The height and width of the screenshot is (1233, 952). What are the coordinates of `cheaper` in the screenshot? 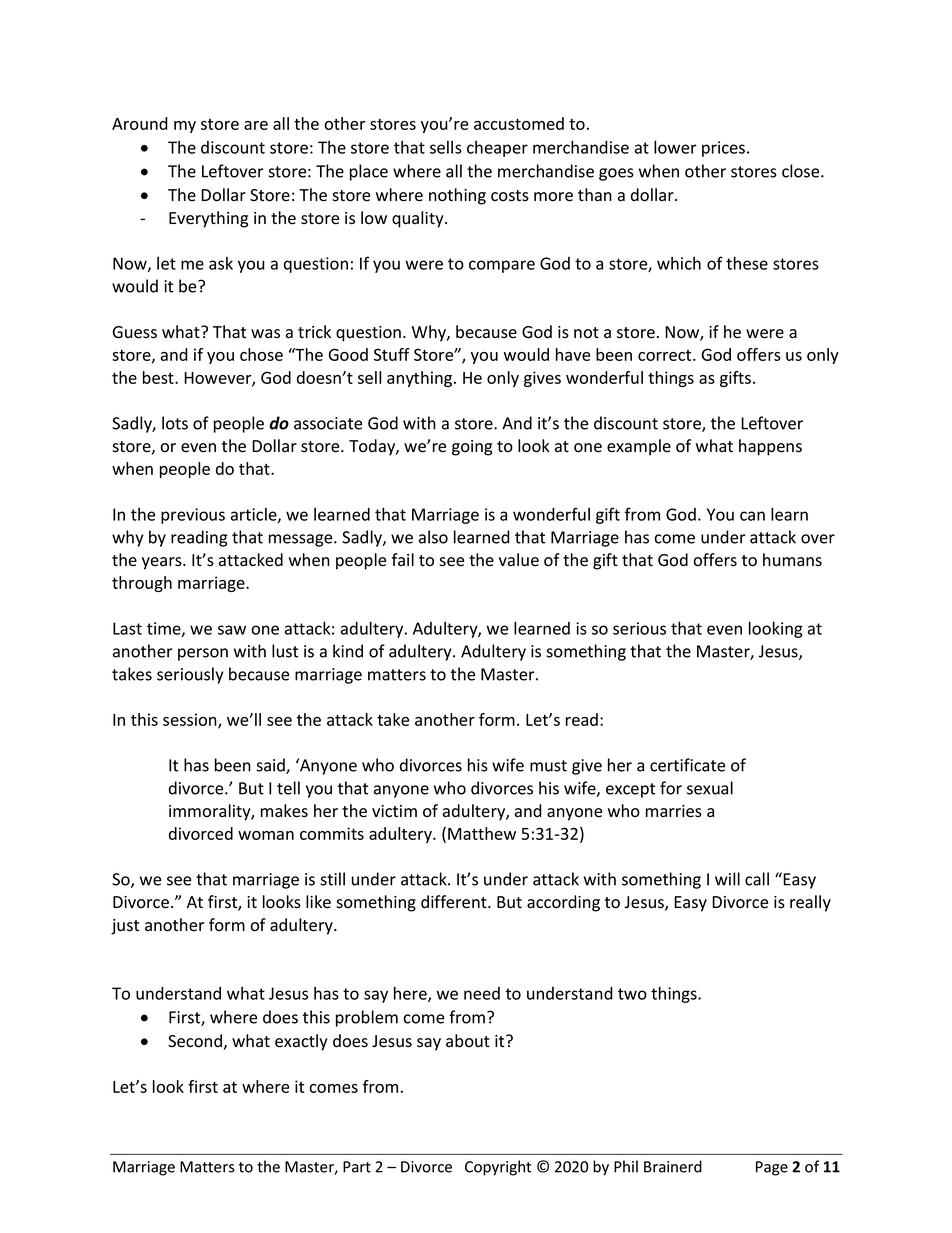 It's located at (497, 149).
